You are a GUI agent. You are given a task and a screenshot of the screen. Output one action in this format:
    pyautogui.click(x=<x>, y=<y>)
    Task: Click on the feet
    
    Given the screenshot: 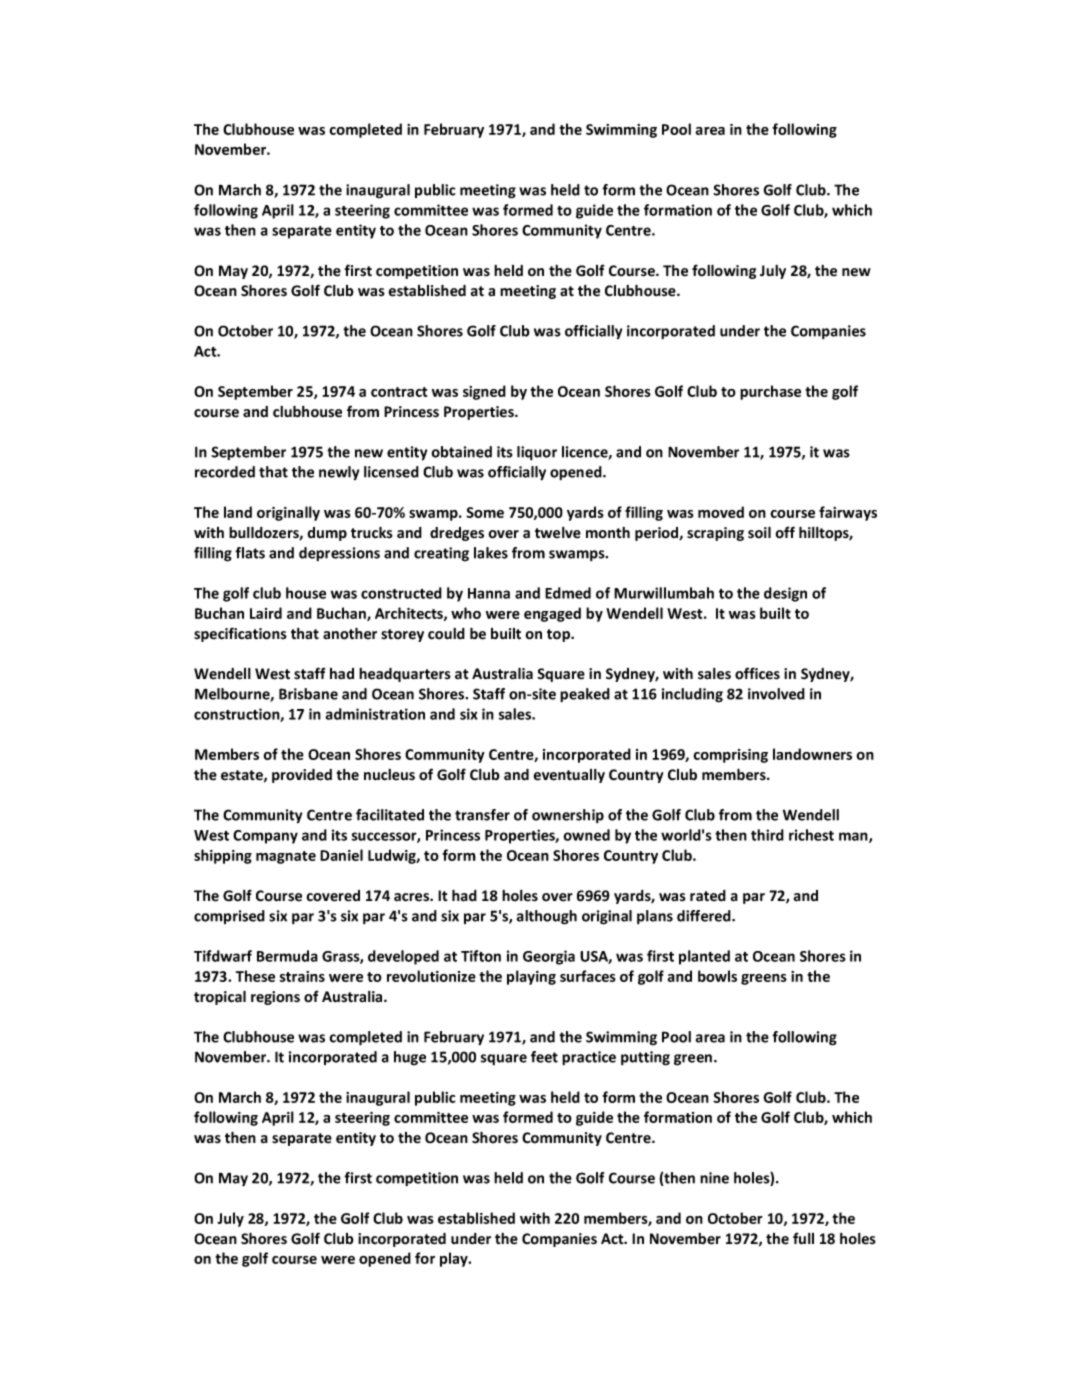 What is the action you would take?
    pyautogui.click(x=544, y=1057)
